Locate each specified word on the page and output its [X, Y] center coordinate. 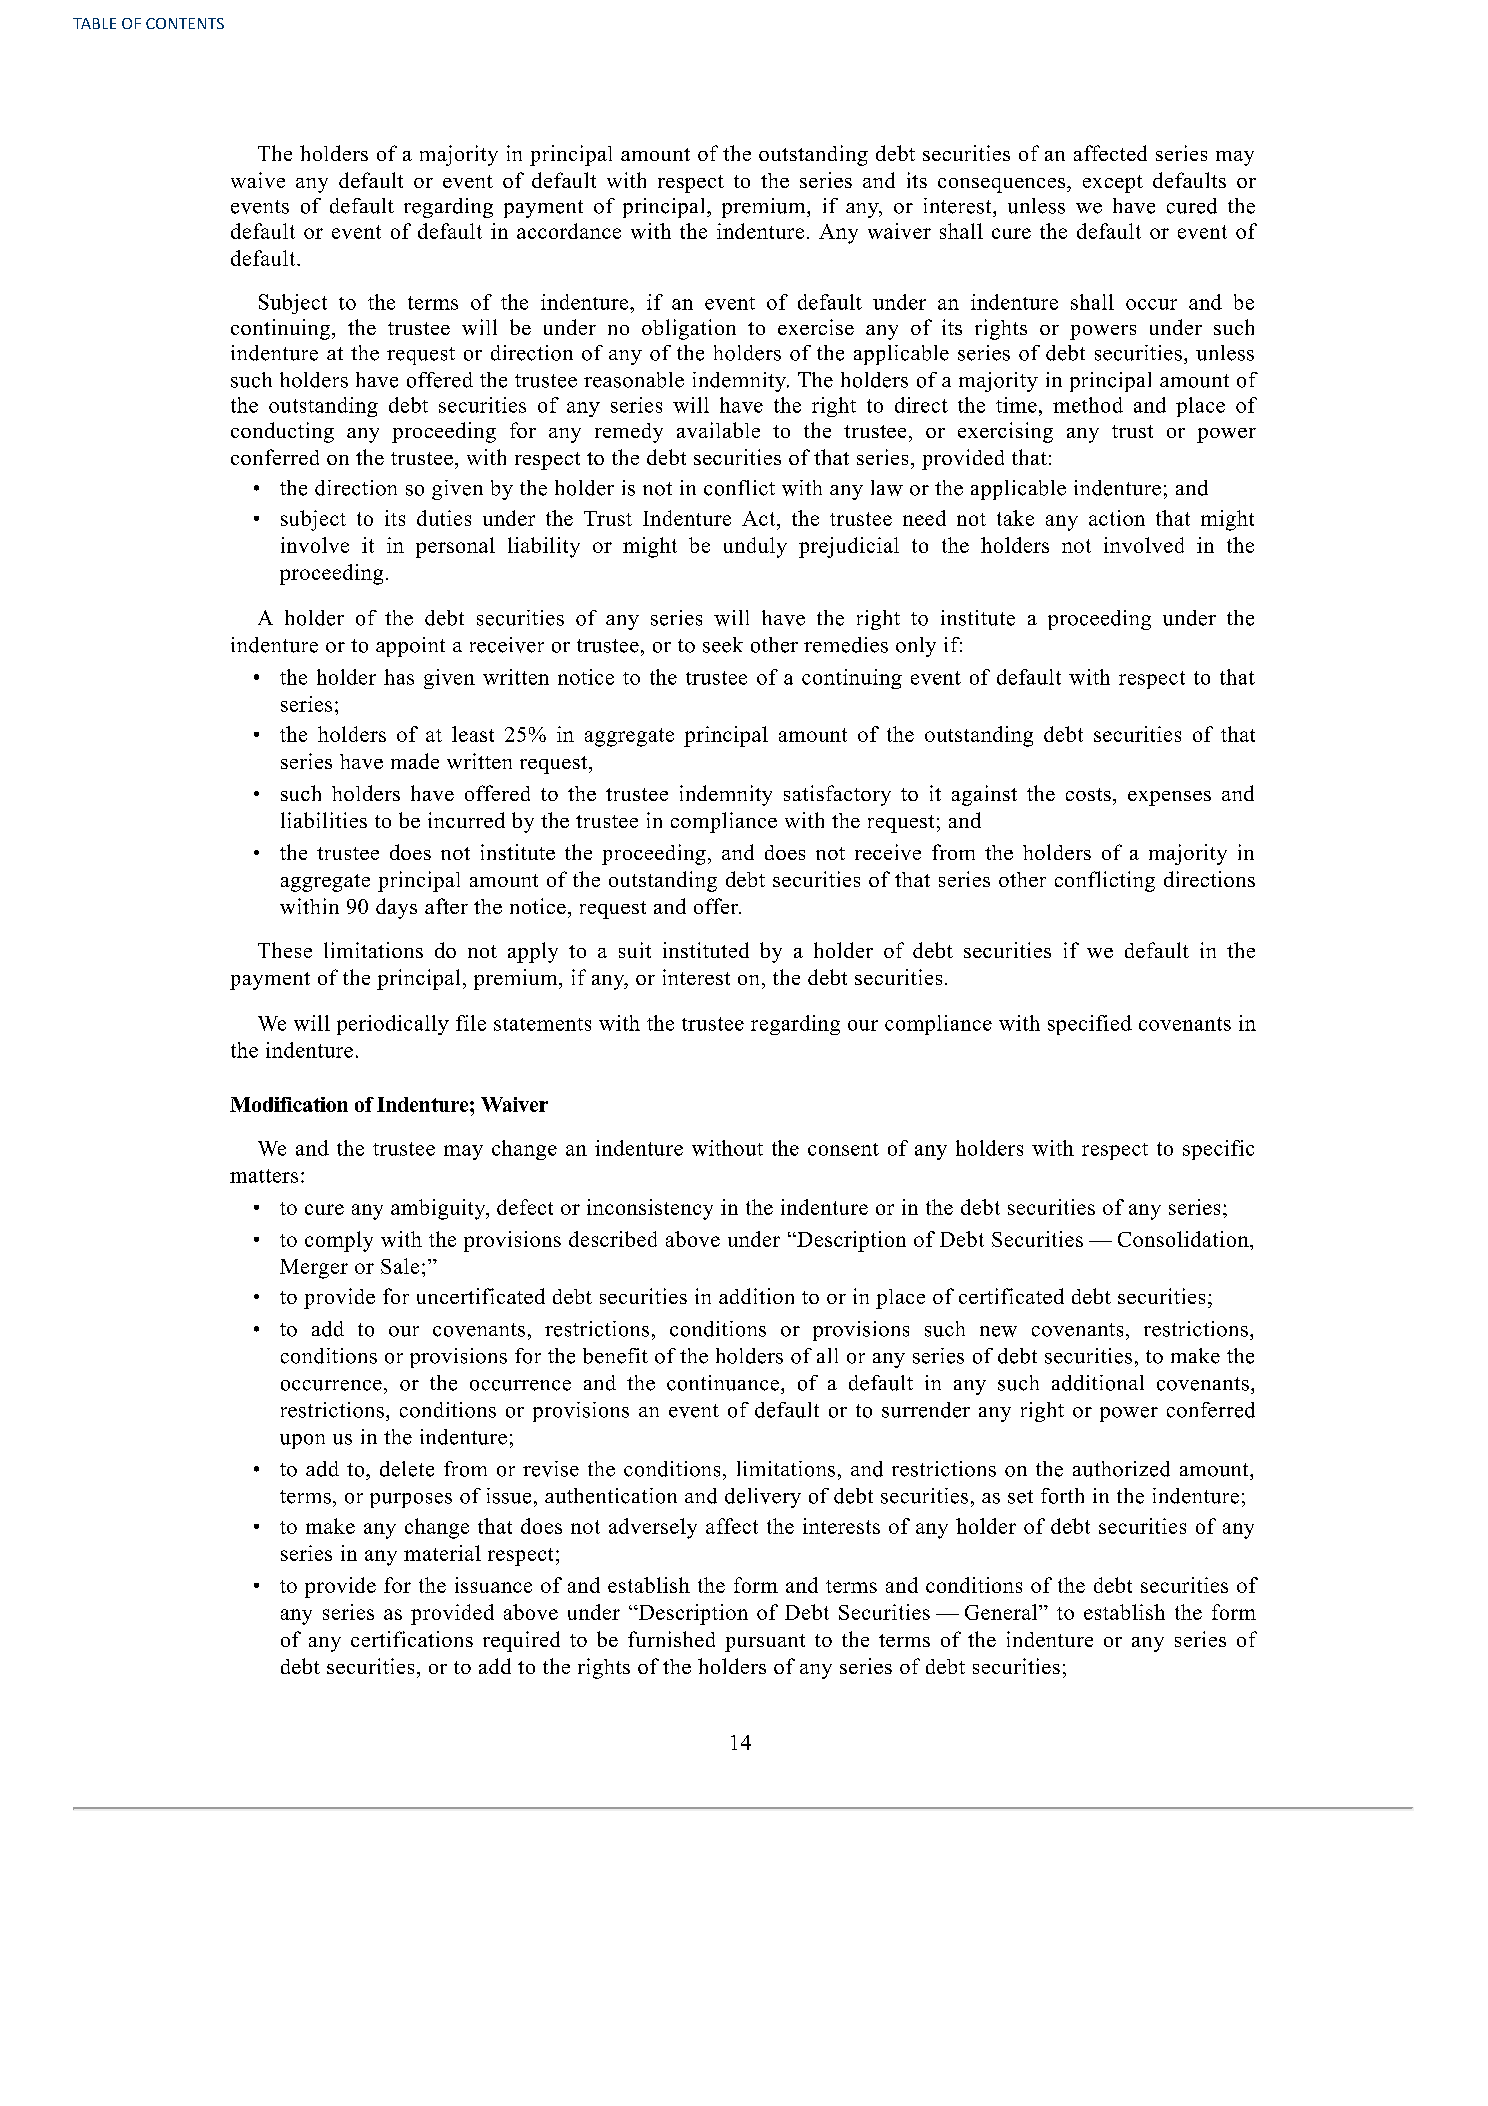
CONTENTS [185, 23]
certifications [412, 1639]
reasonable [634, 380]
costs [1088, 794]
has [399, 677]
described [613, 1239]
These [285, 950]
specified [1090, 1025]
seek [723, 645]
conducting [282, 432]
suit [635, 950]
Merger [314, 1269]
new [998, 1331]
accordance [569, 231]
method [1088, 405]
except [1113, 184]
